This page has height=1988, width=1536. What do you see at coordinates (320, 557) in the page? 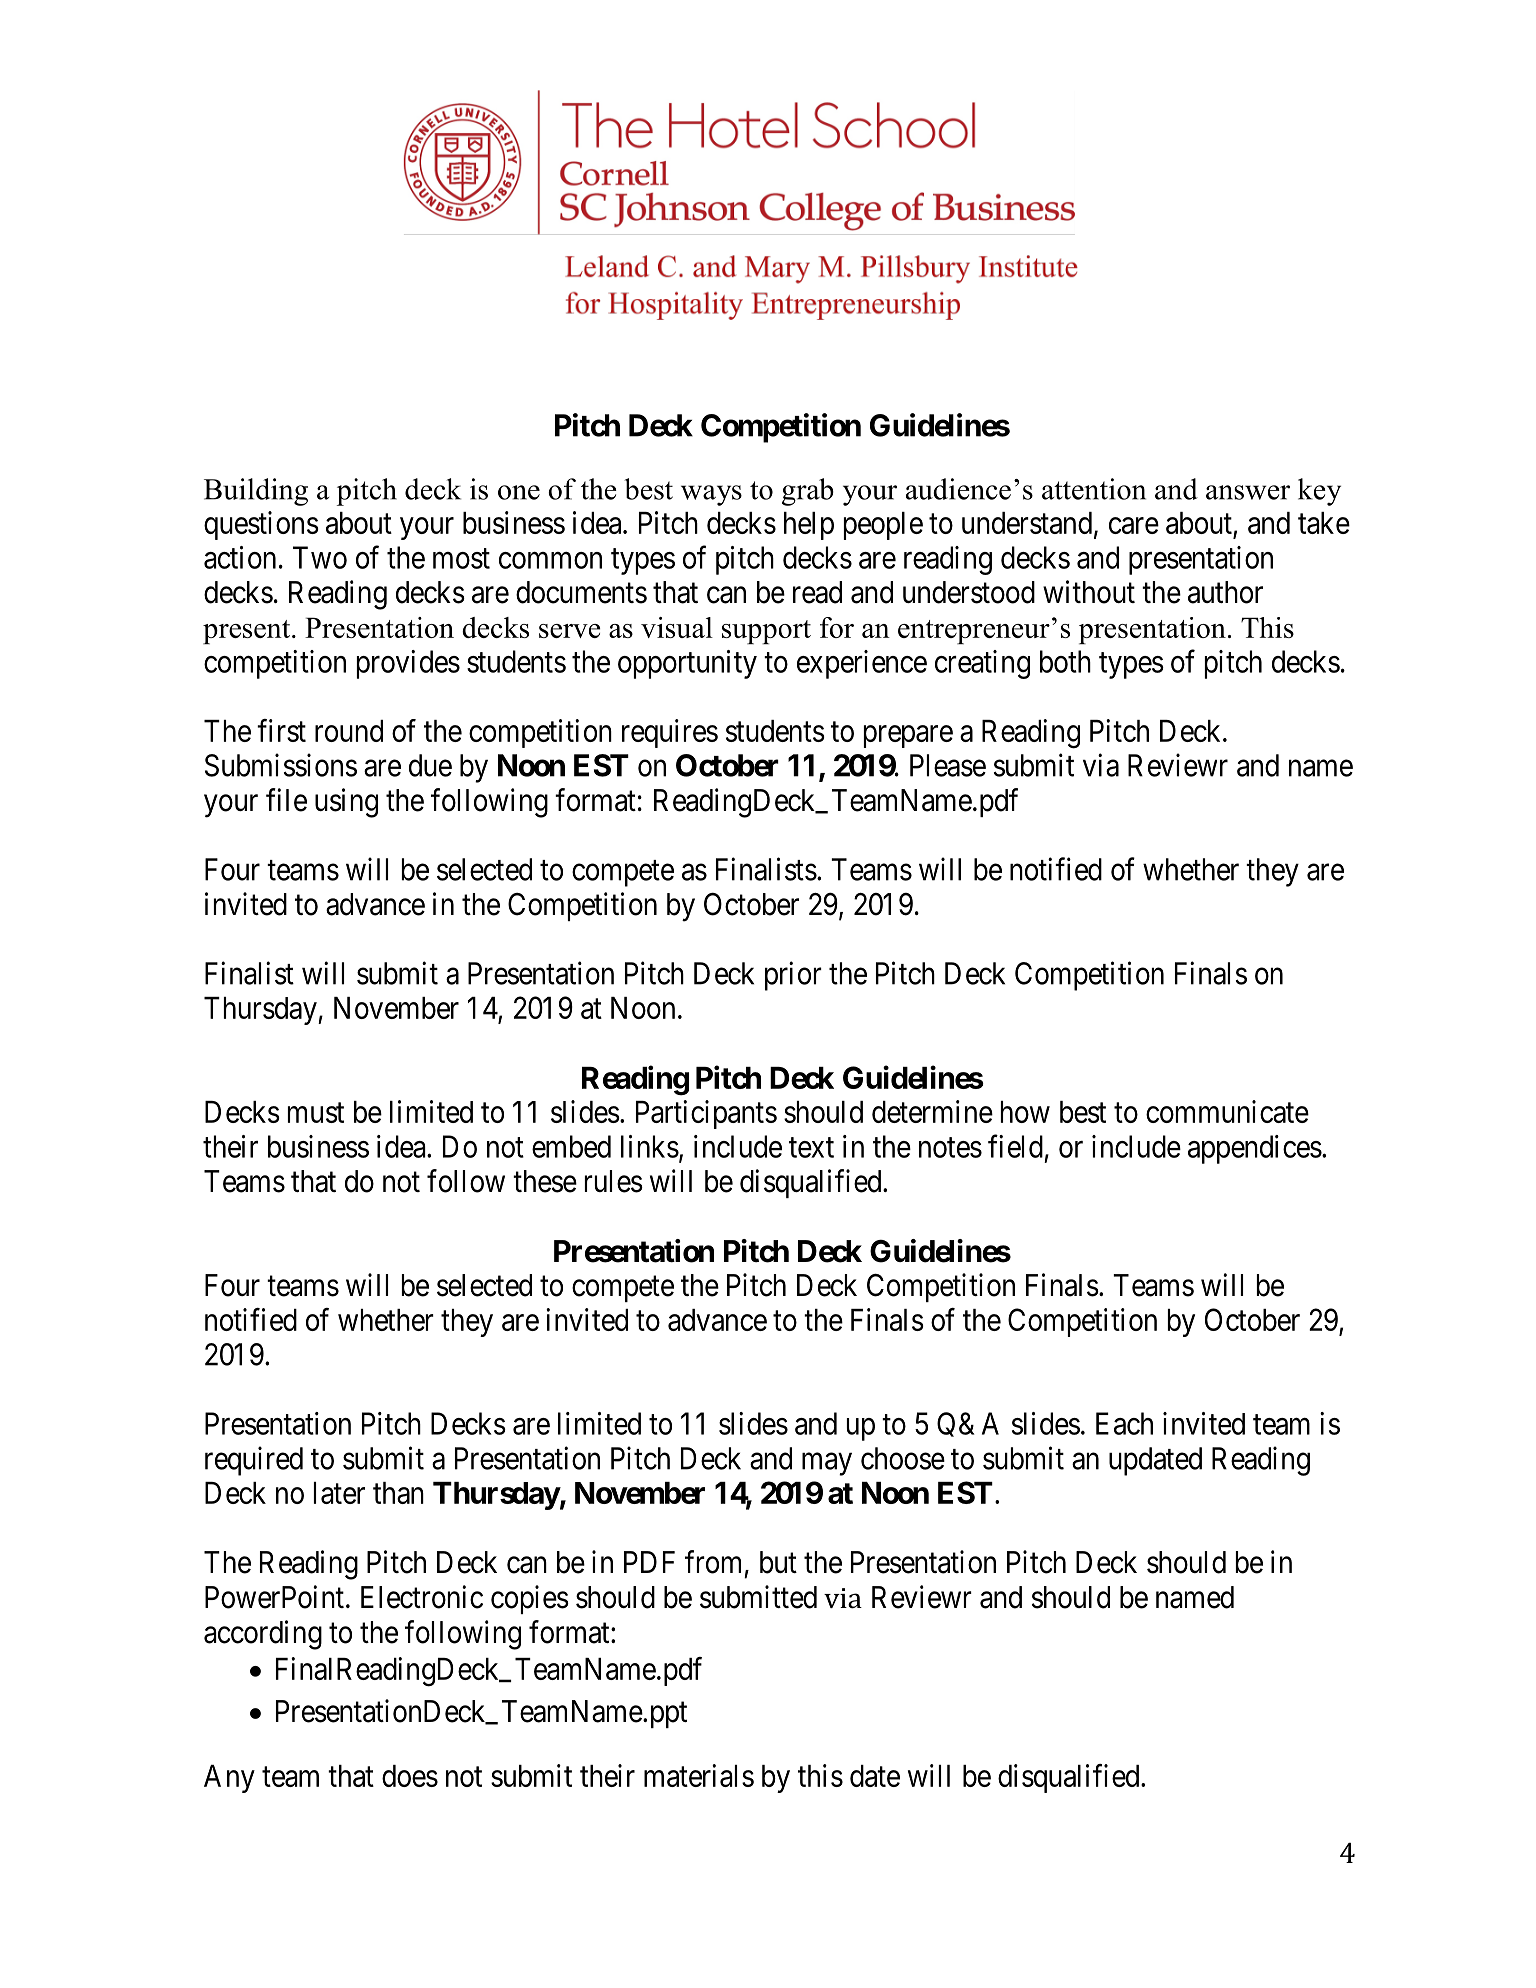
I see `Two` at bounding box center [320, 557].
